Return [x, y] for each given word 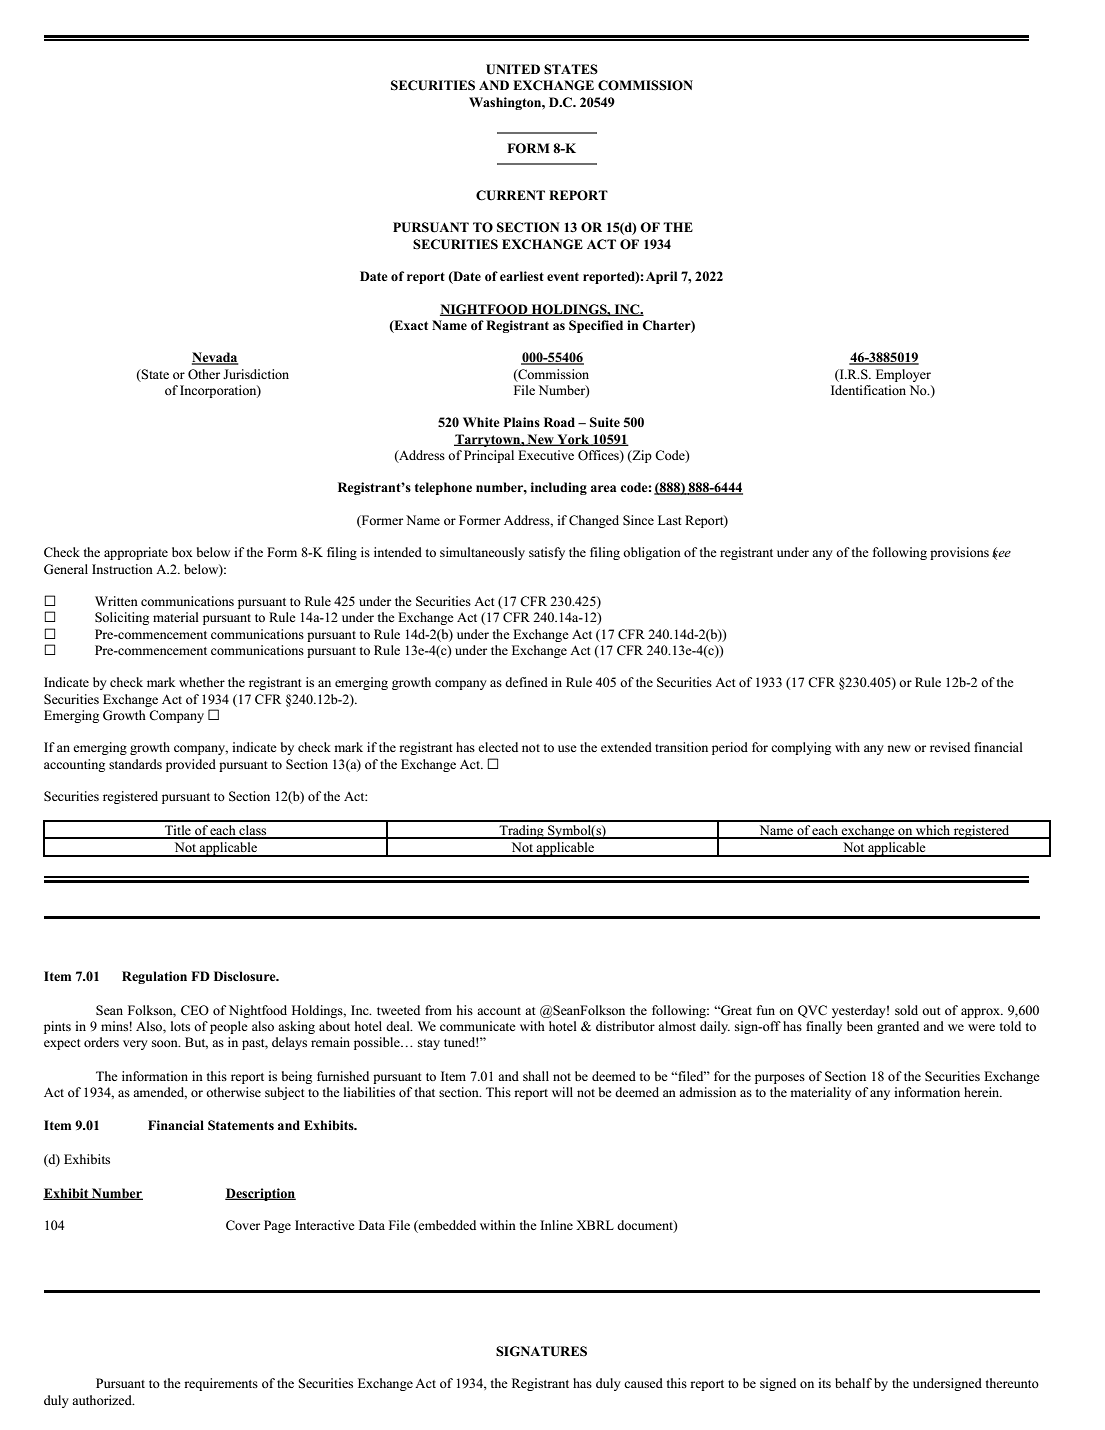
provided [191, 765]
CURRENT [510, 195]
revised [950, 747]
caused [643, 1383]
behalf [853, 1383]
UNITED [513, 69]
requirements [221, 1384]
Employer [903, 375]
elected [498, 747]
